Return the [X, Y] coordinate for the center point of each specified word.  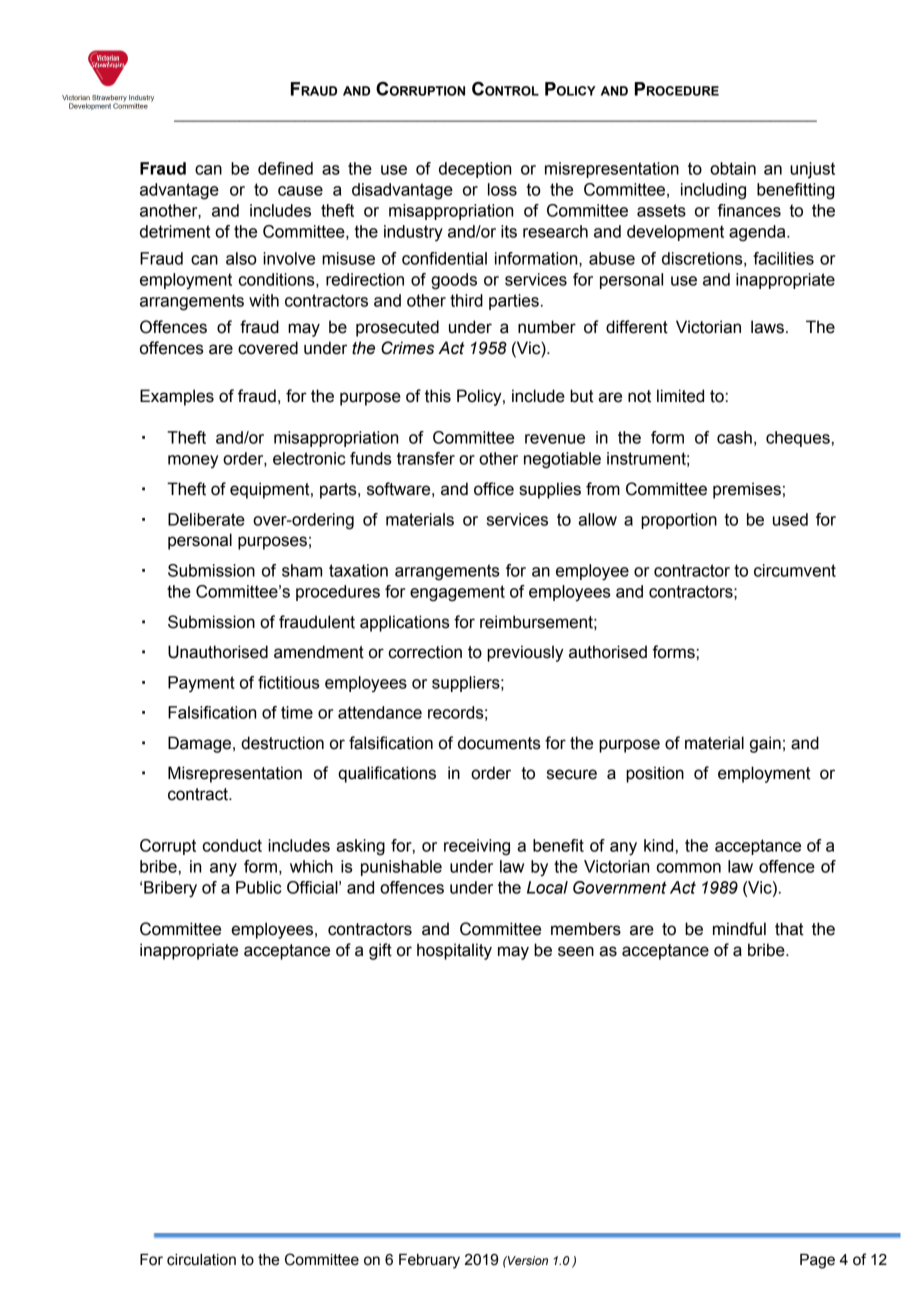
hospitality [454, 951]
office [494, 489]
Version [527, 1260]
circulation [201, 1260]
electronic [309, 458]
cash [734, 437]
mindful [739, 929]
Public [258, 887]
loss [502, 189]
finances [749, 210]
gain [765, 744]
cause [300, 191]
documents [499, 743]
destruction [282, 743]
